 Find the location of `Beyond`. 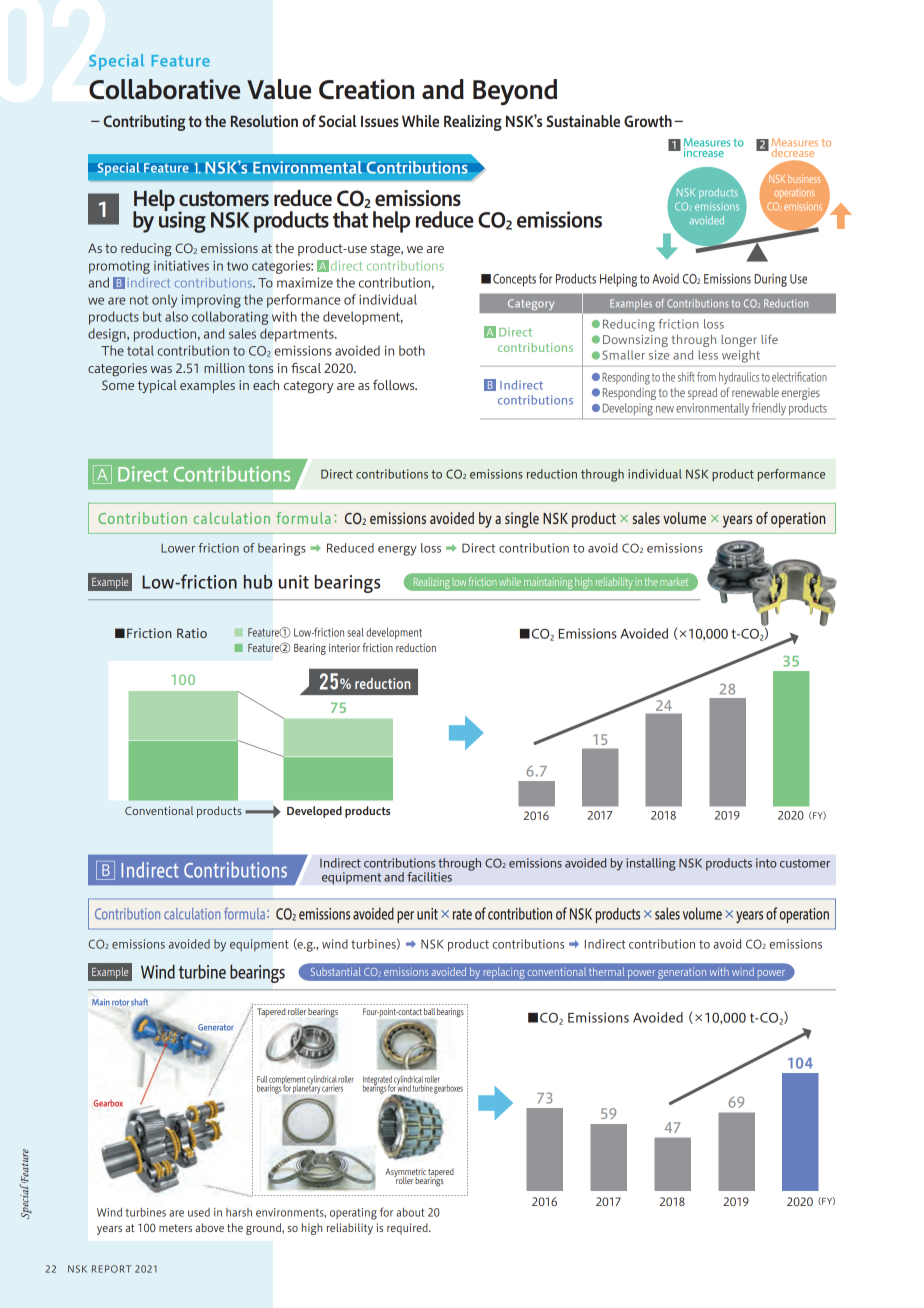

Beyond is located at coordinates (515, 92).
